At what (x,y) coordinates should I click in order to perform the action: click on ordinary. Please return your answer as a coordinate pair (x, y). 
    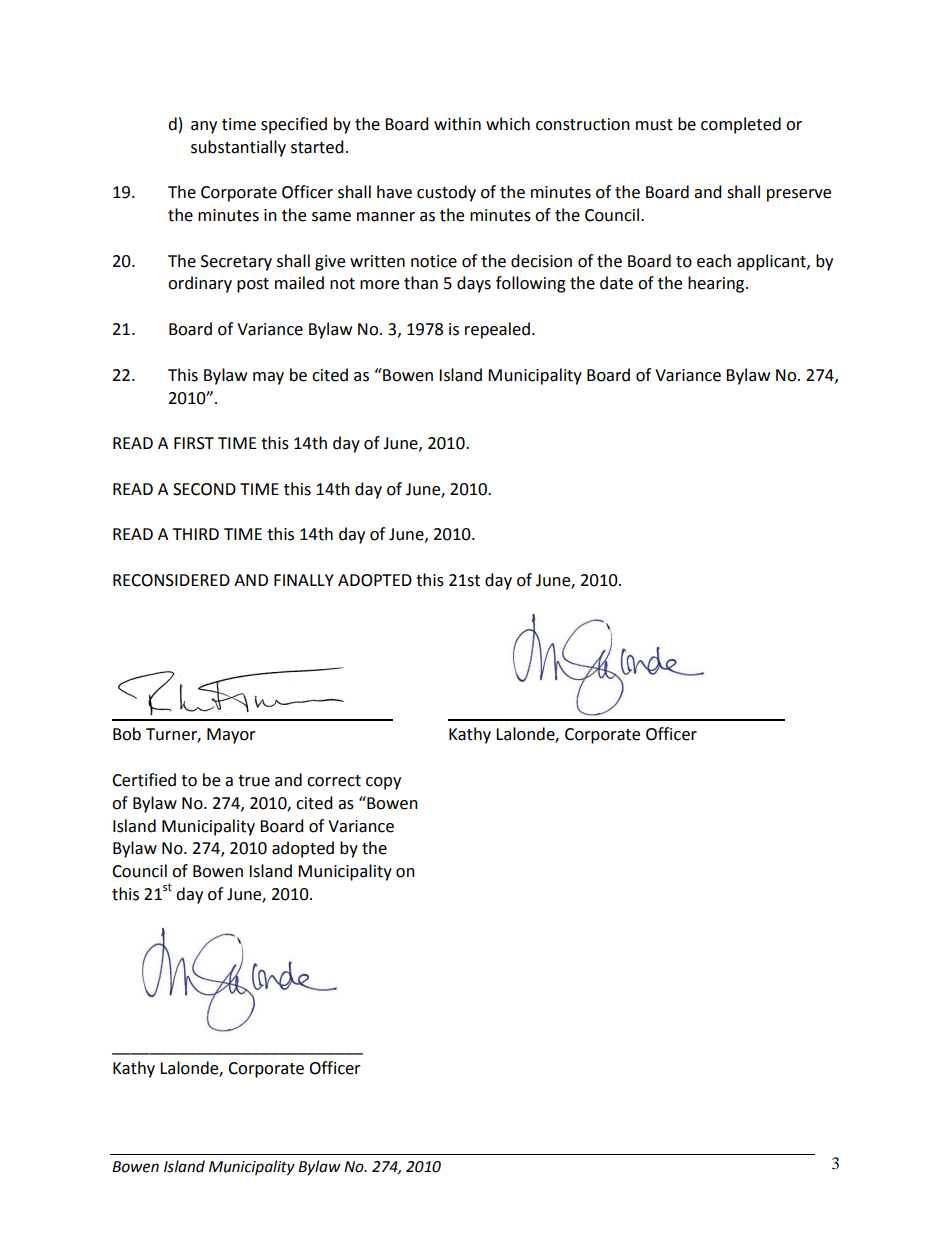
    Looking at the image, I should click on (200, 284).
